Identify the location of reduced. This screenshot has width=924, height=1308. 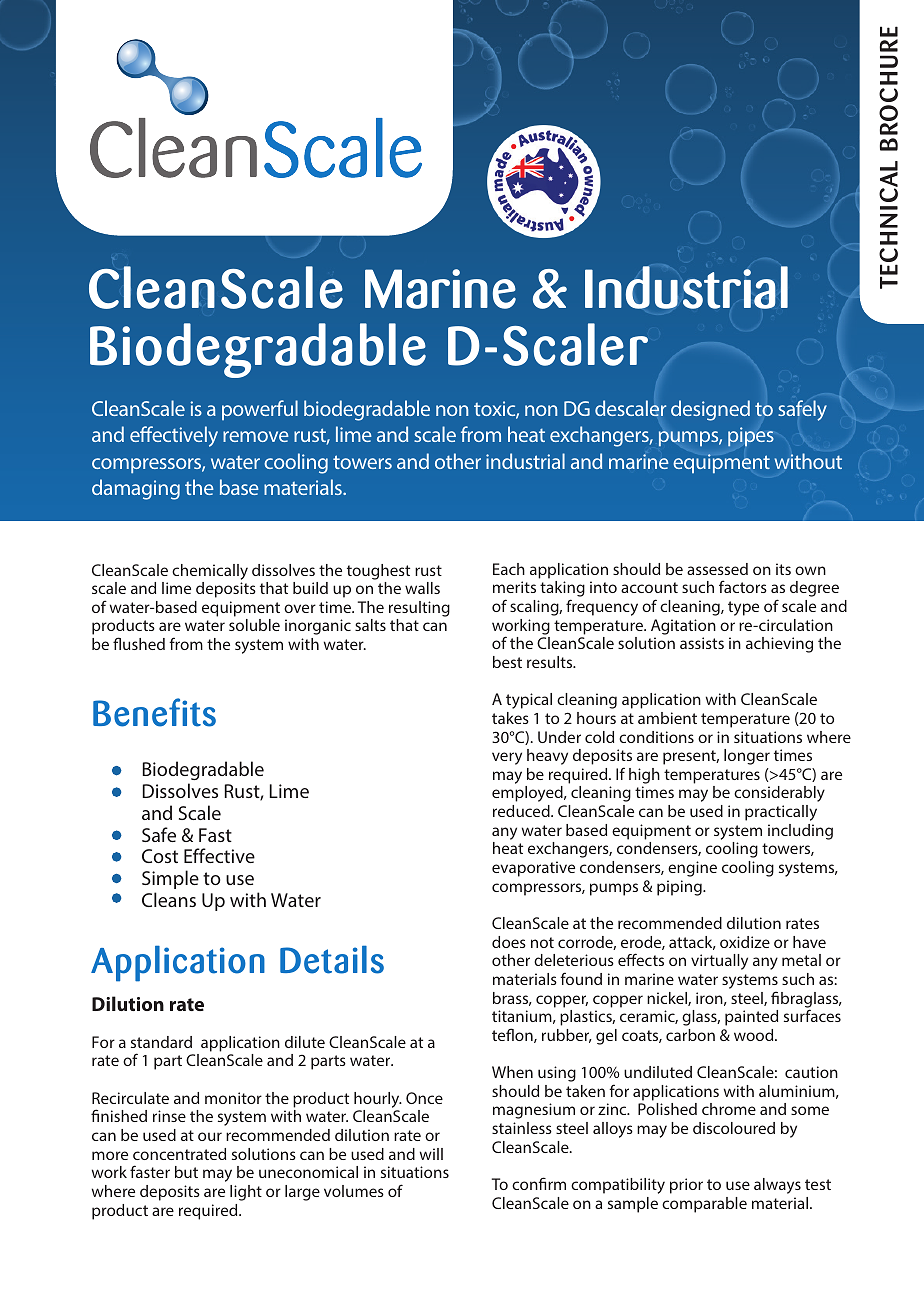
(522, 811).
